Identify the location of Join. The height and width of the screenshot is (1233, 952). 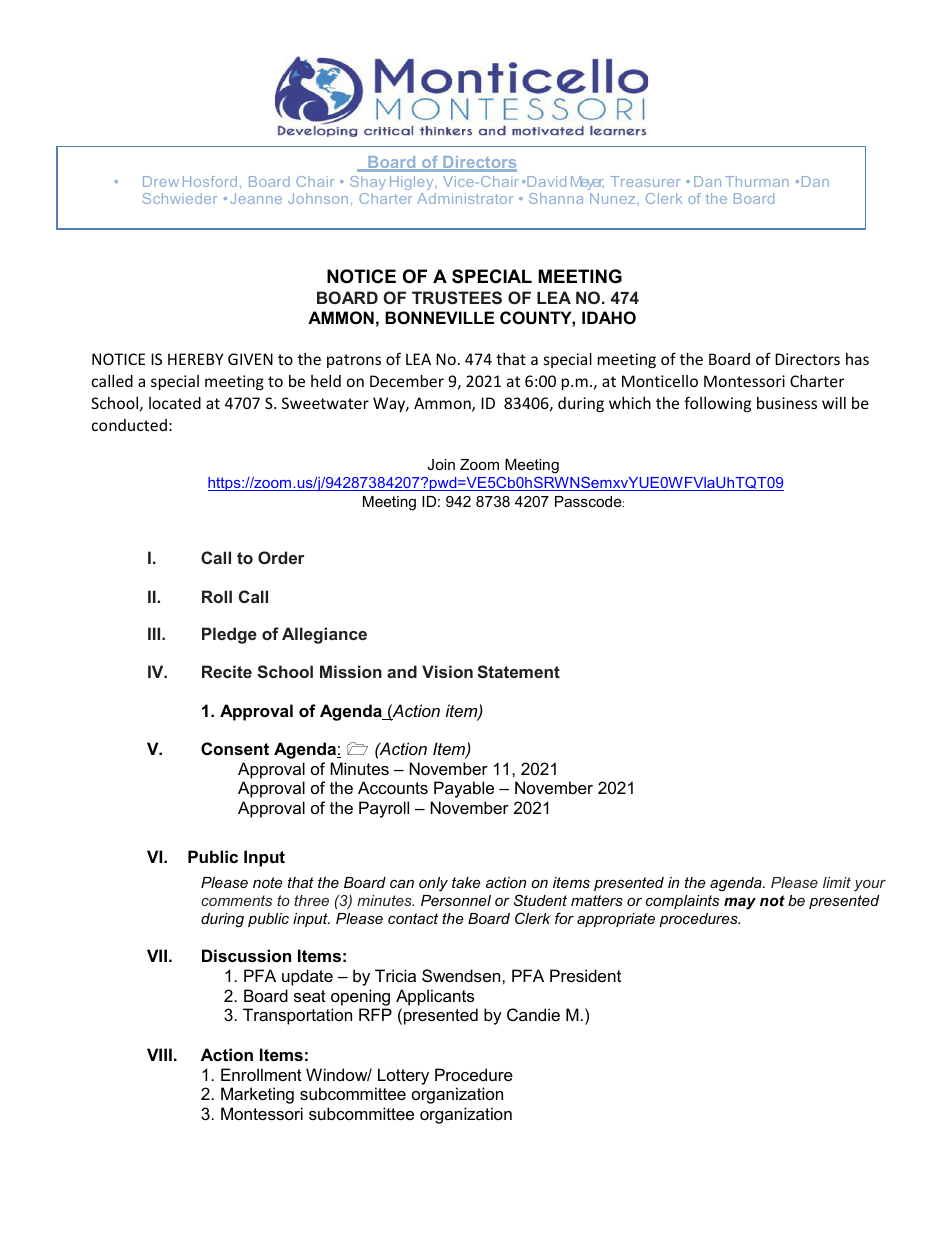
(441, 464).
